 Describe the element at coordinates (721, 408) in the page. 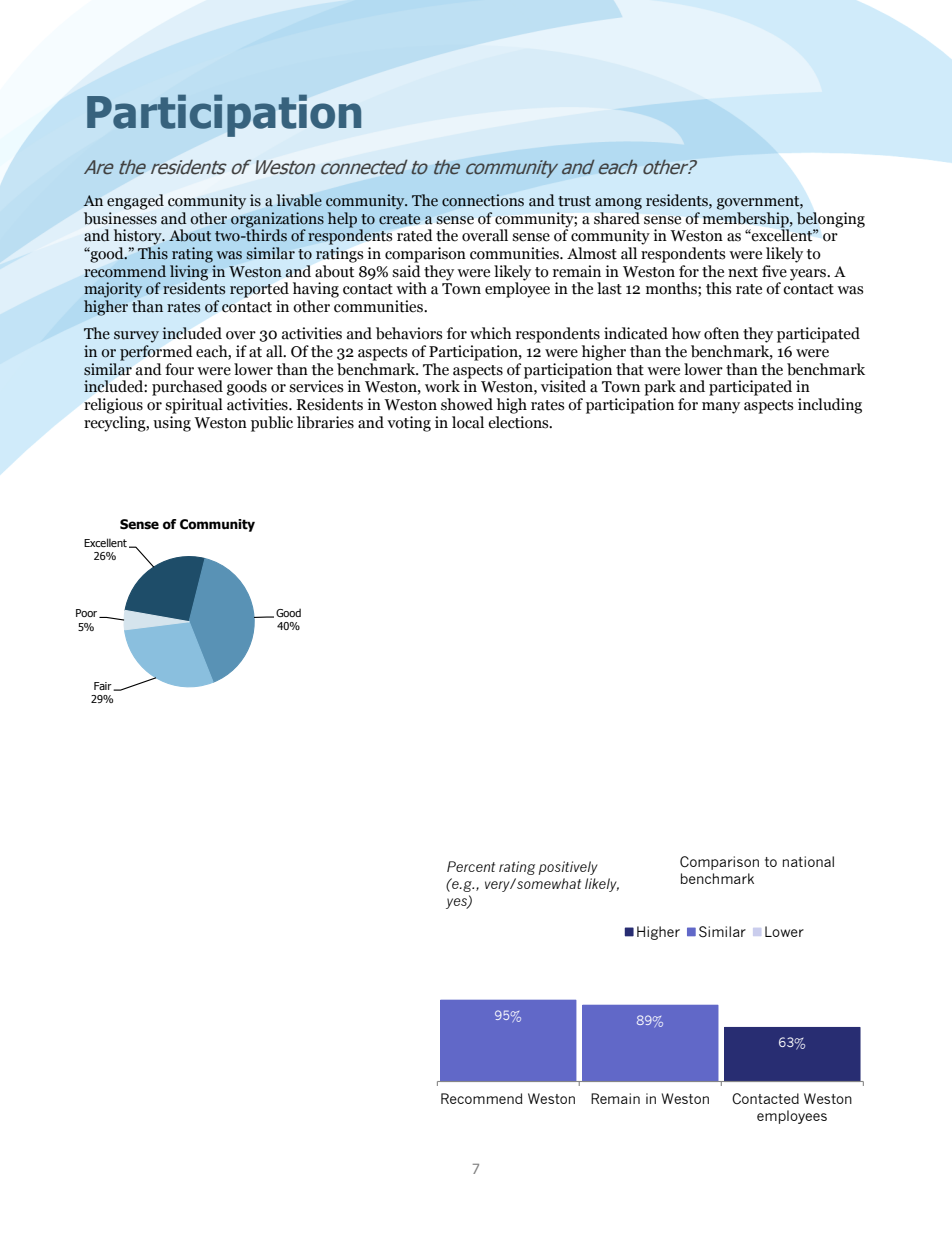

I see `many` at that location.
